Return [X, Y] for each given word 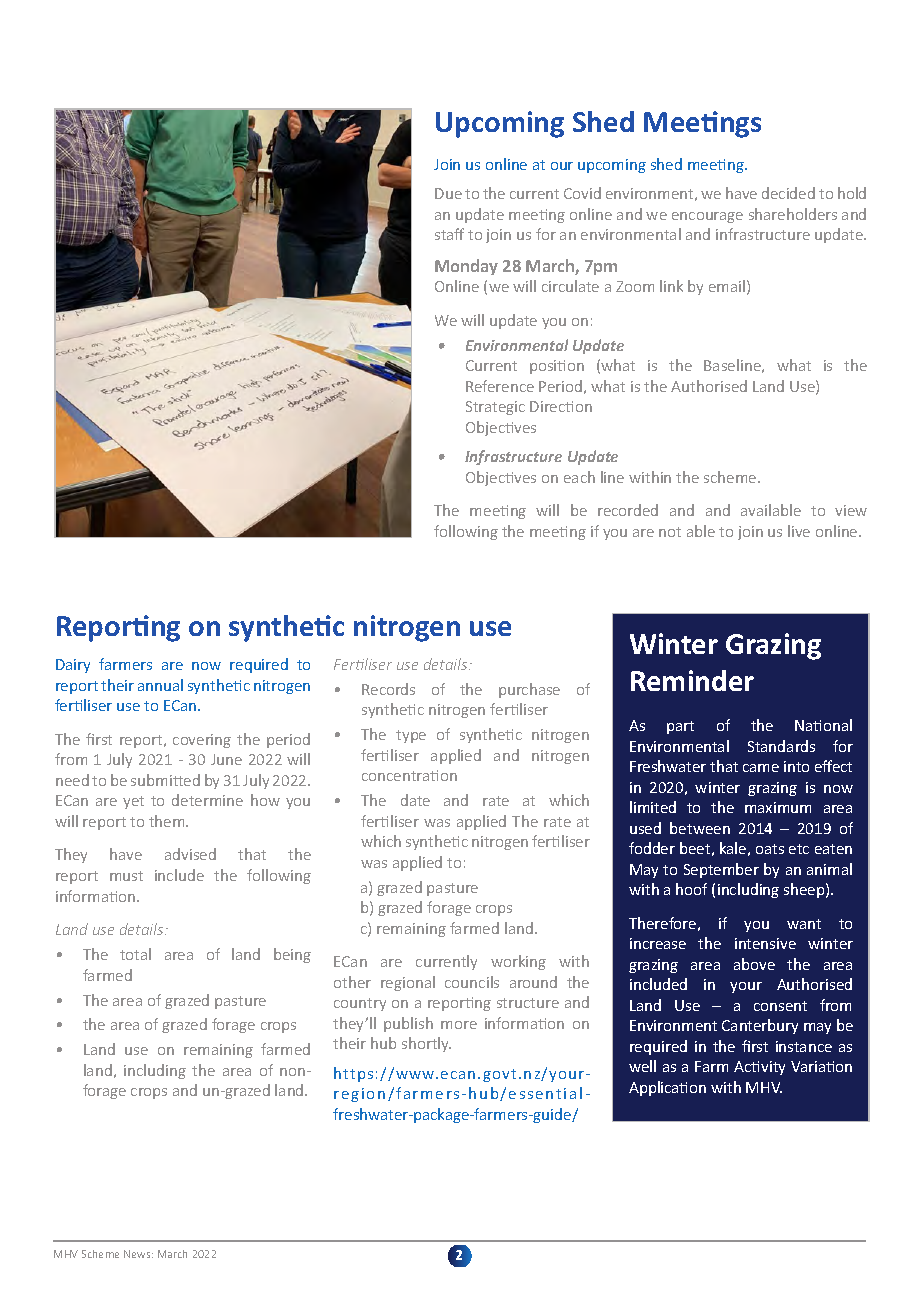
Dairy [73, 666]
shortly [426, 1044]
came [761, 768]
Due [448, 193]
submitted [165, 780]
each [579, 477]
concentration [409, 775]
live [799, 531]
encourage [707, 217]
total [135, 954]
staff [449, 234]
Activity [759, 1068]
